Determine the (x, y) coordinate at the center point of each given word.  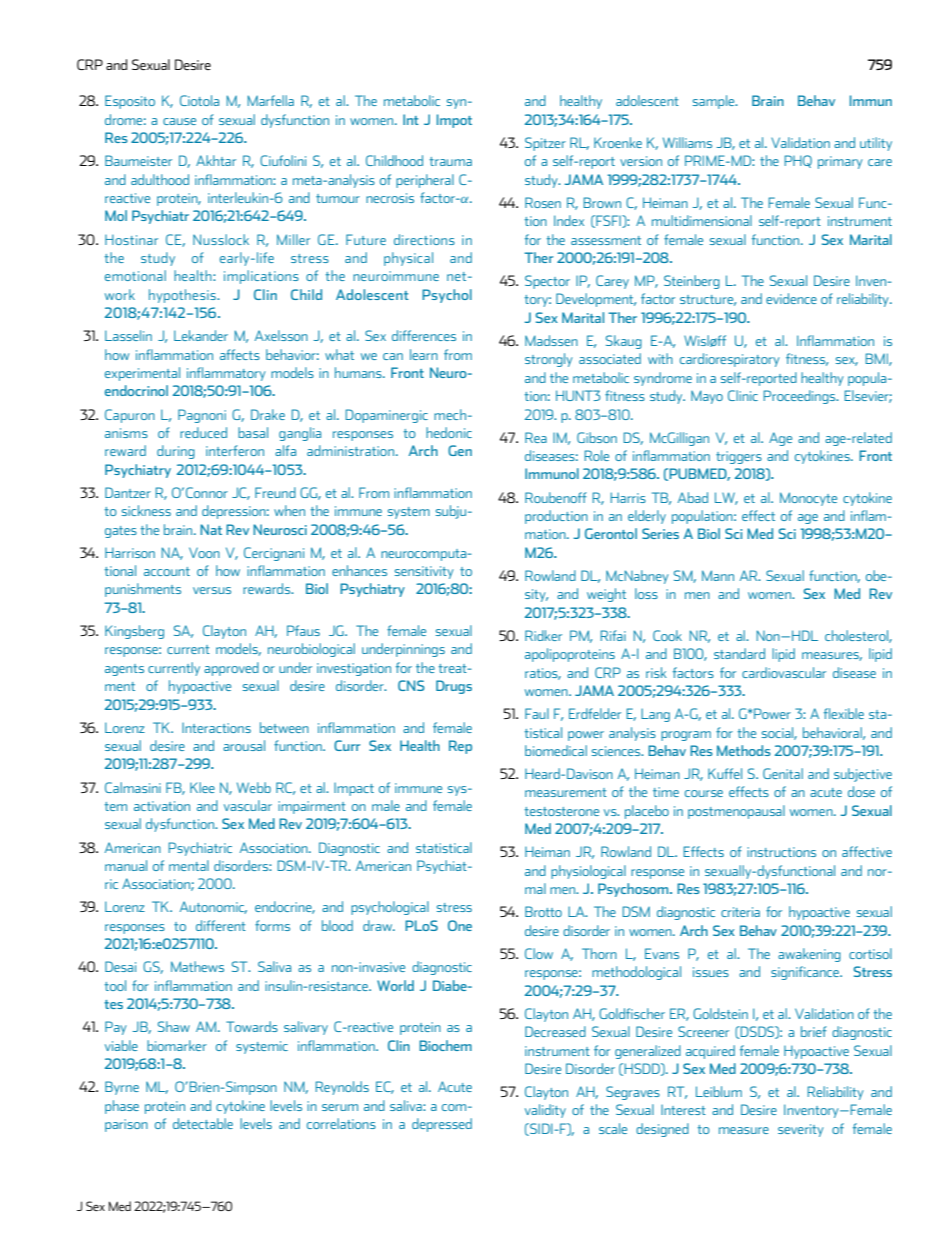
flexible (844, 713)
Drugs (454, 687)
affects (240, 354)
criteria (740, 912)
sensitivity (424, 572)
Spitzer (545, 144)
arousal (244, 745)
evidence (791, 298)
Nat (211, 529)
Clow (539, 953)
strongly (549, 360)
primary (840, 162)
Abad (693, 497)
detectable (203, 1123)
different (221, 925)
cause (179, 121)
